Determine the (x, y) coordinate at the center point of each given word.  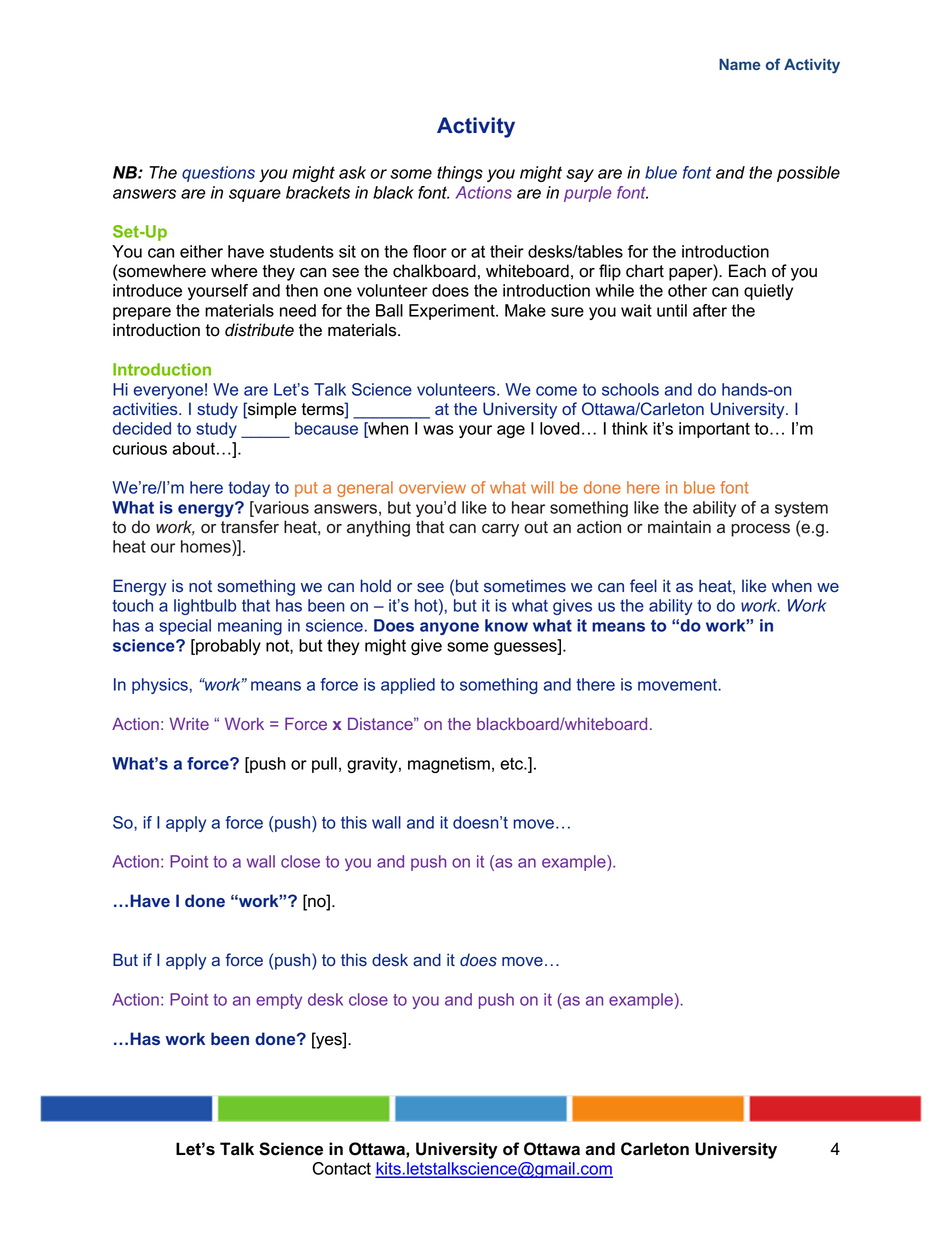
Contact (341, 1168)
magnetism (449, 765)
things (460, 174)
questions (218, 174)
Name (740, 64)
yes (329, 1042)
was (438, 430)
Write (189, 723)
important (714, 430)
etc (512, 763)
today (249, 489)
